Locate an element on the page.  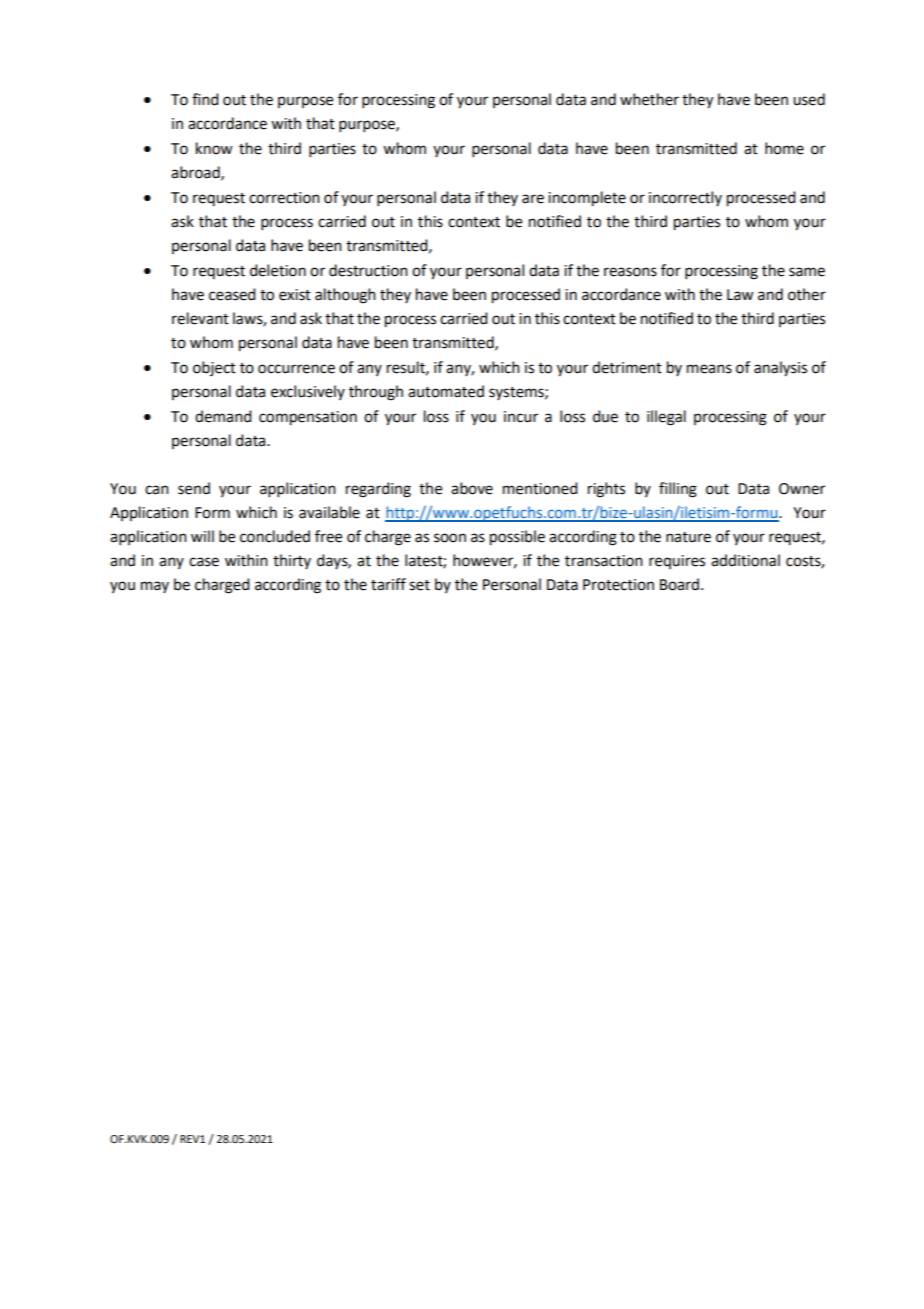
illegal is located at coordinates (666, 418).
